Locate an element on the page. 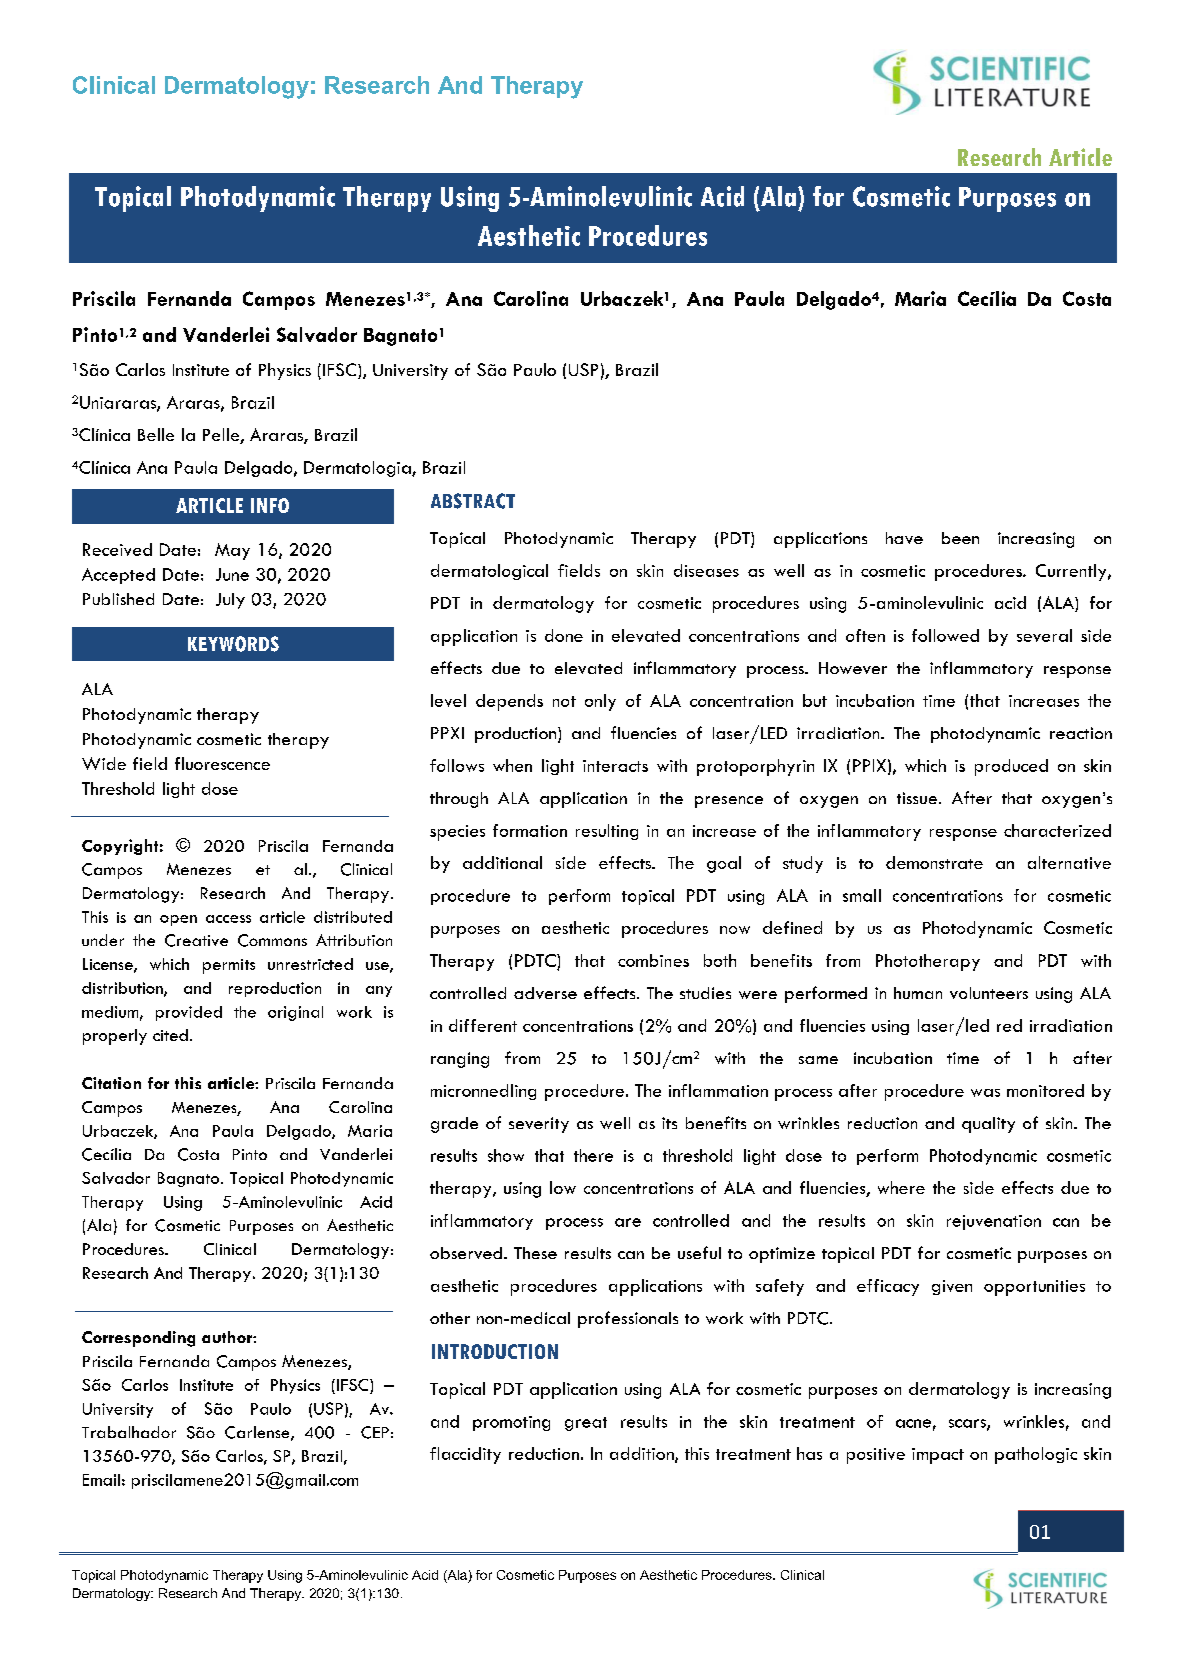 The width and height of the document is (1184, 1675). combines is located at coordinates (653, 960).
